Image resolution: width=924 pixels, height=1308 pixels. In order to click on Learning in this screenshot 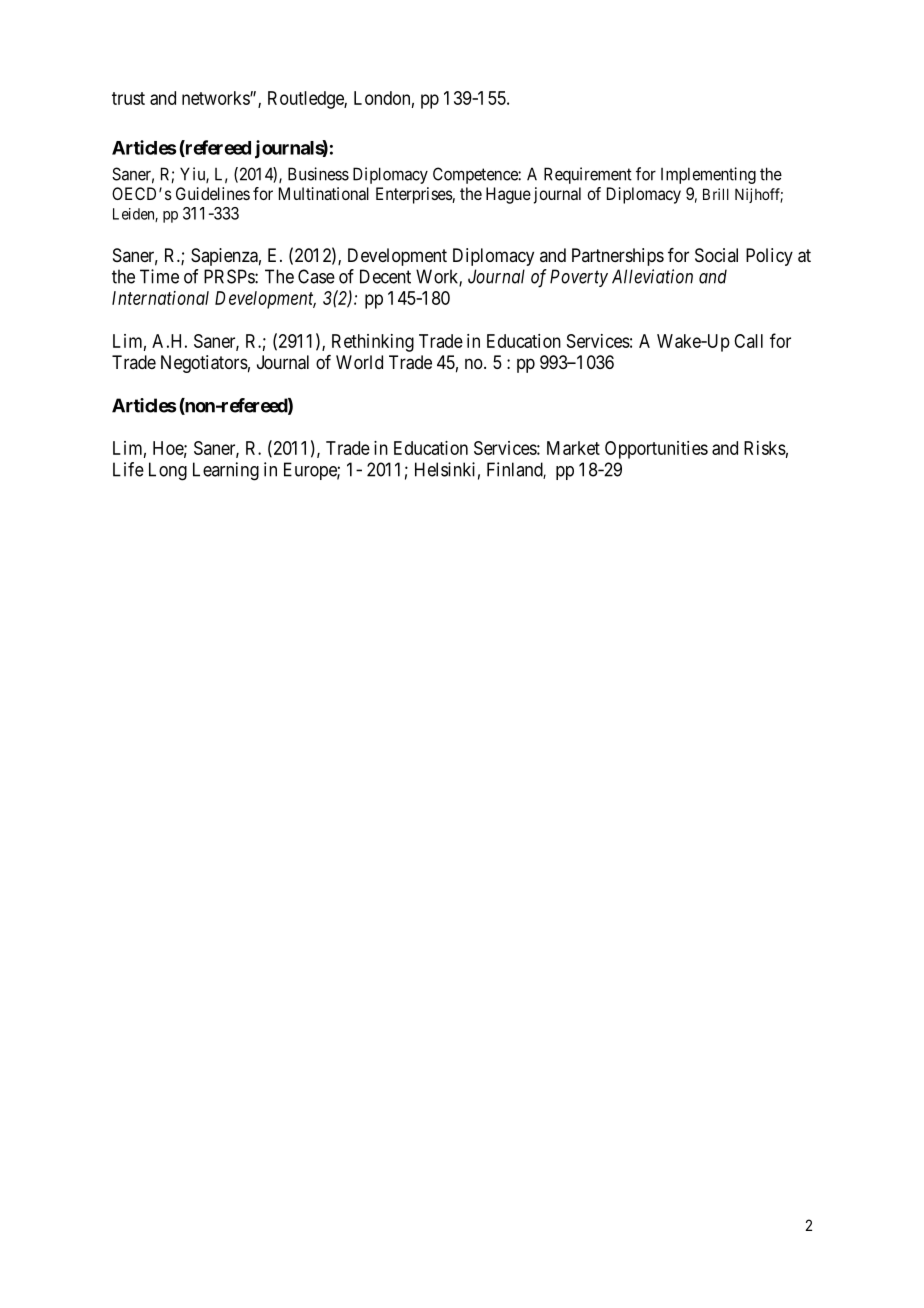, I will do `click(226, 471)`.
